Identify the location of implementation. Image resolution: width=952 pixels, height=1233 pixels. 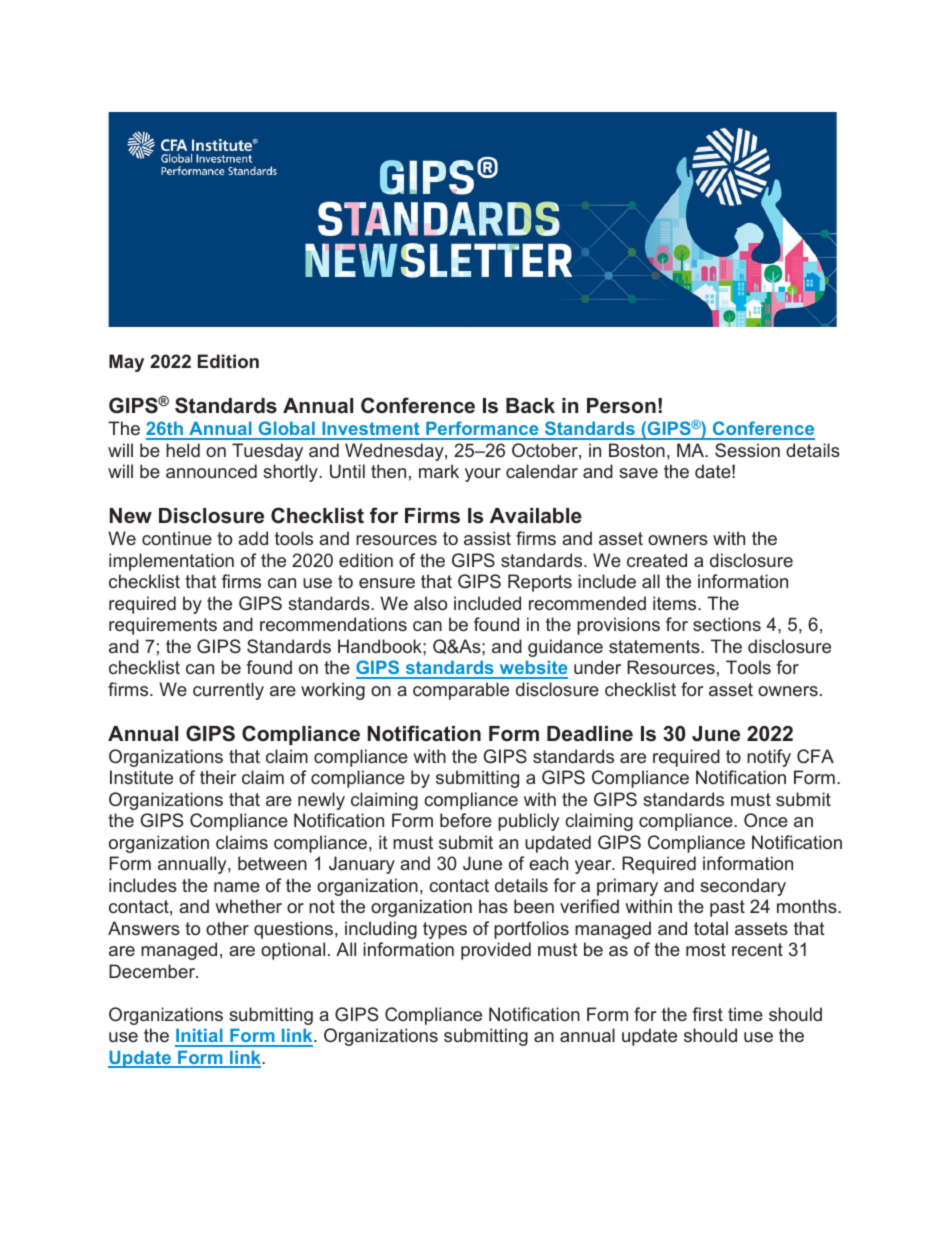
(171, 562).
